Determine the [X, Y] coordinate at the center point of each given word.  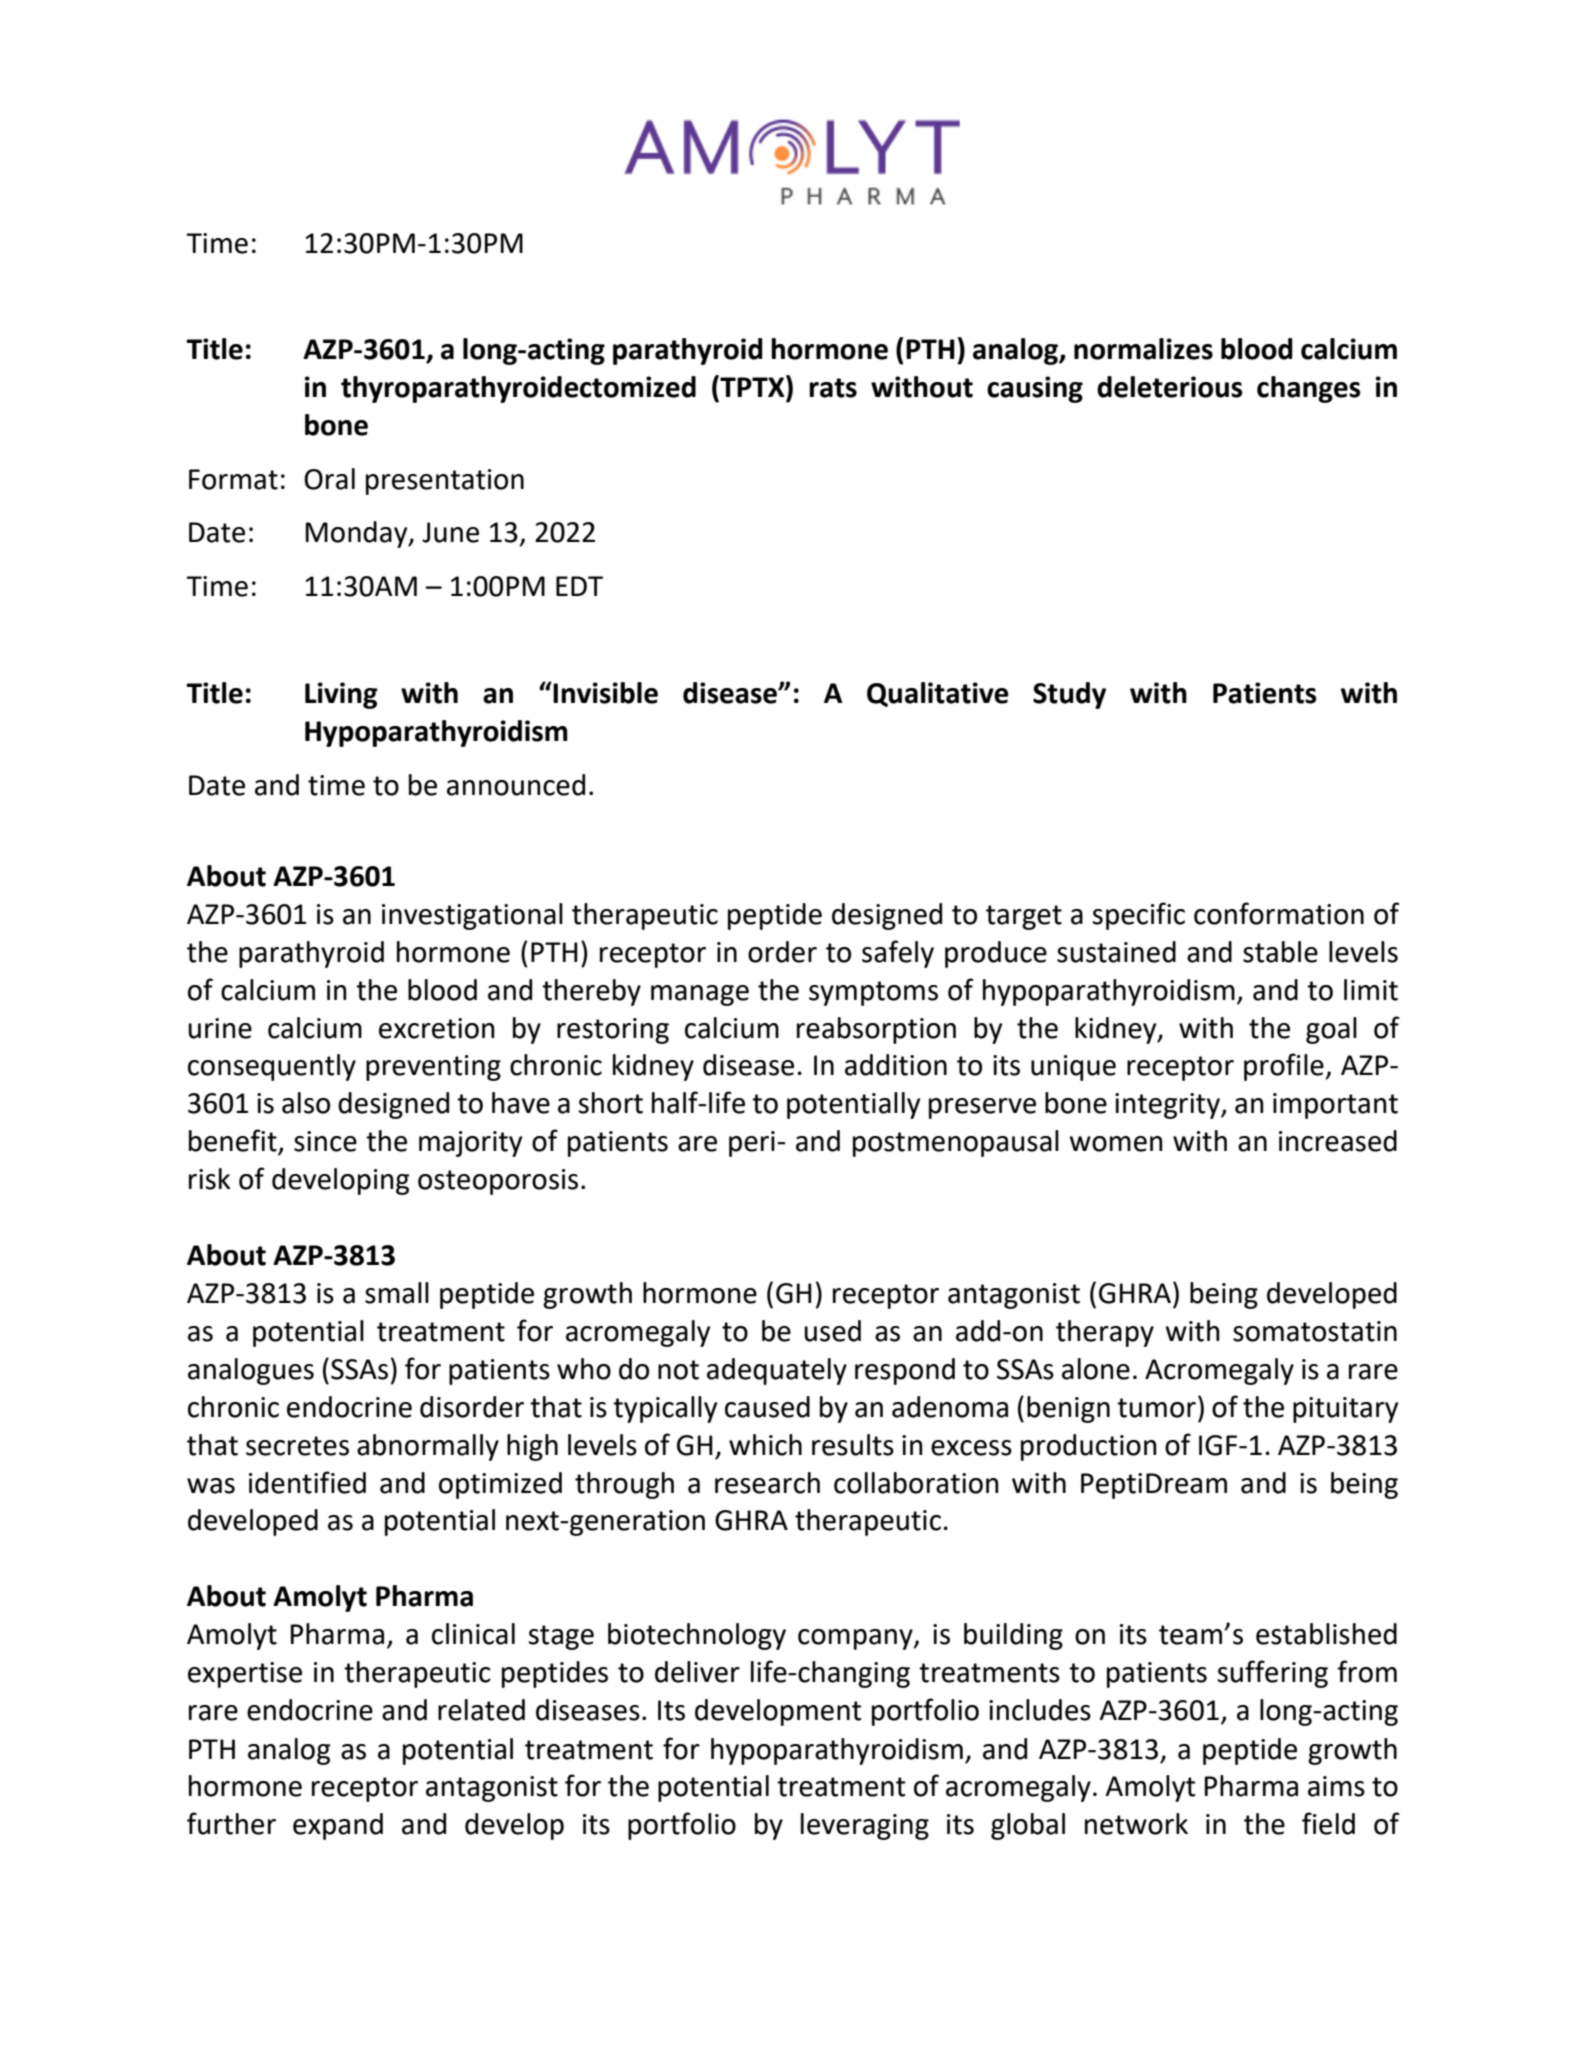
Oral [329, 479]
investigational [472, 916]
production [1089, 1447]
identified [307, 1482]
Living [341, 695]
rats [833, 388]
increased [1338, 1141]
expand [338, 1826]
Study [1069, 695]
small [397, 1293]
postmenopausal [956, 1143]
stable [1280, 952]
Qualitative [938, 694]
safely [898, 954]
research [767, 1483]
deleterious [1170, 387]
